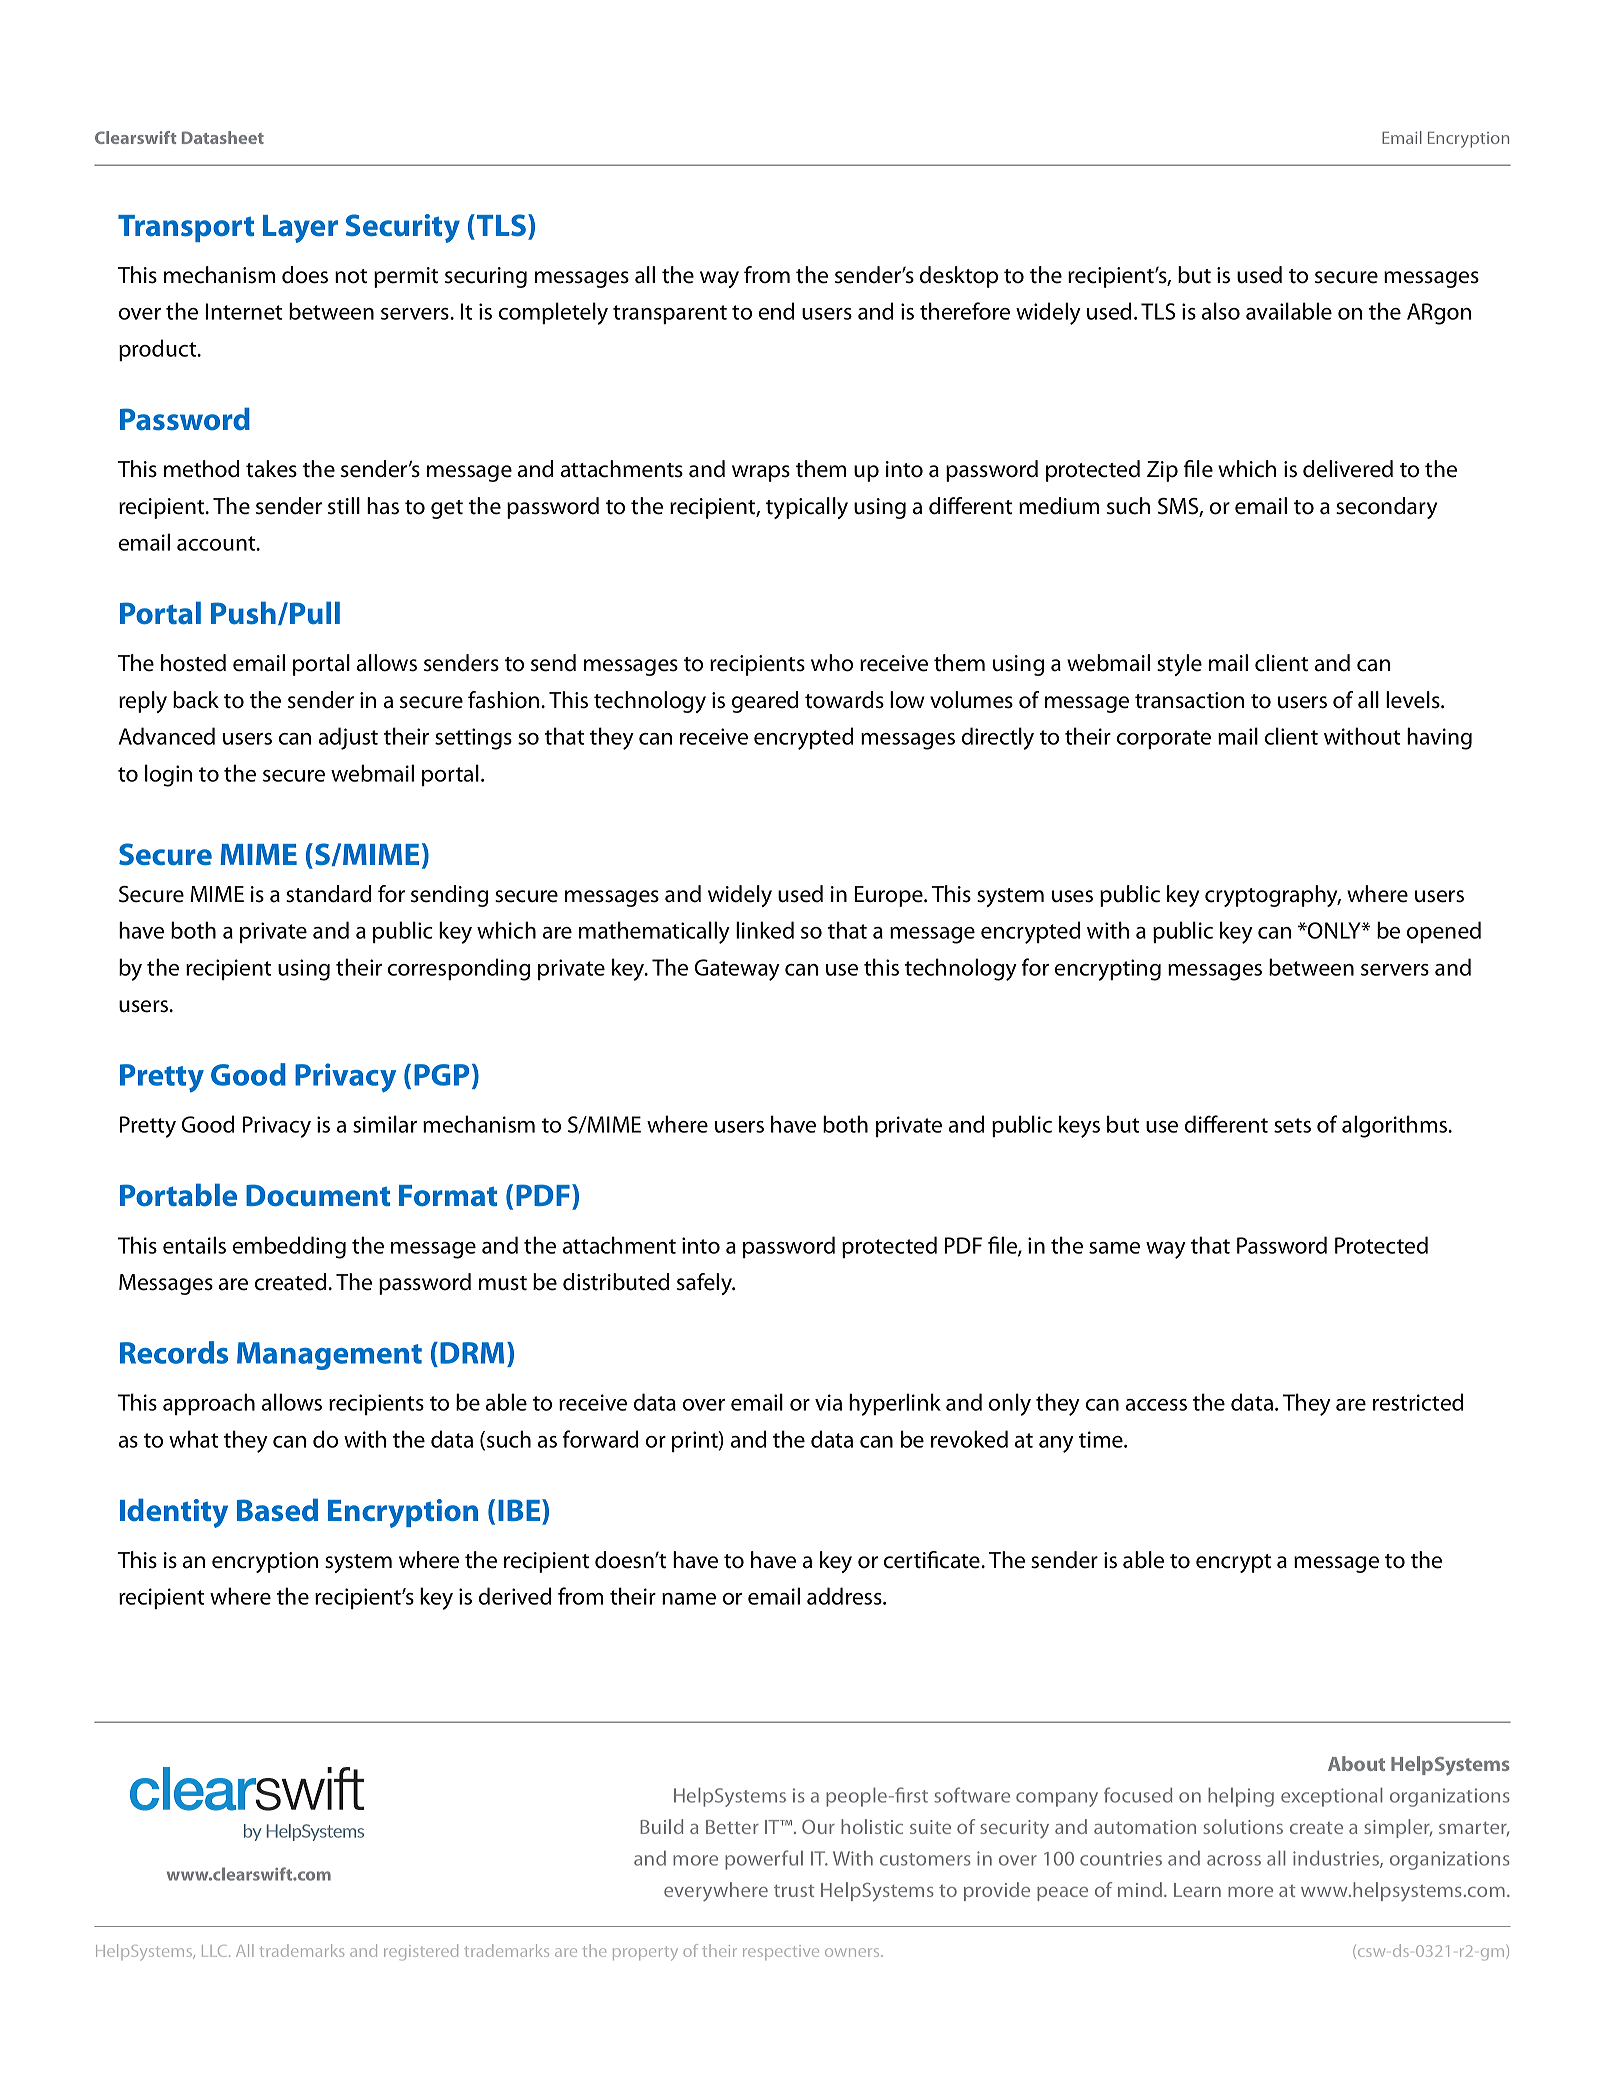  What do you see at coordinates (277, 1510) in the image?
I see `Based` at bounding box center [277, 1510].
